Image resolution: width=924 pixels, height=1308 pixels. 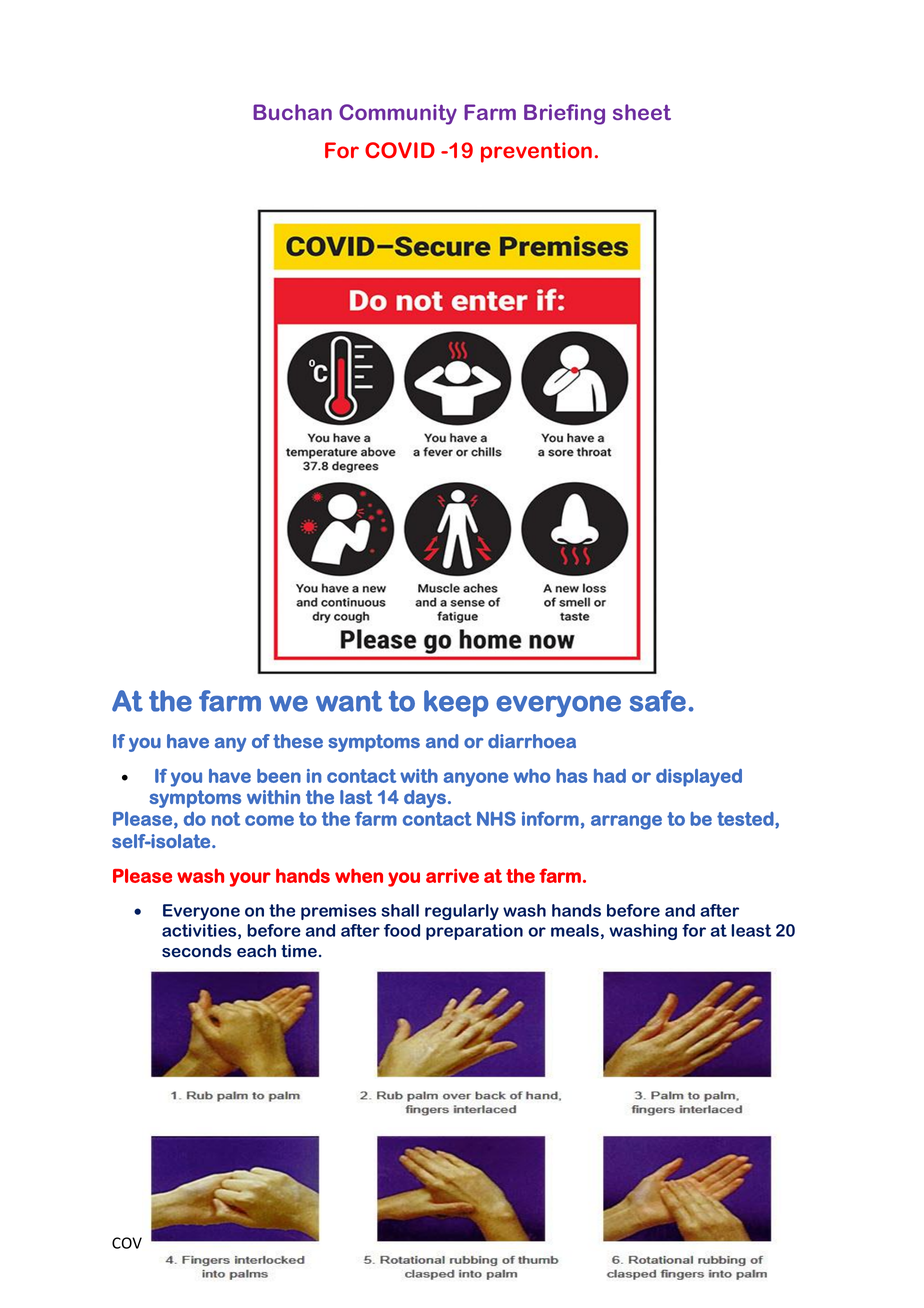 What do you see at coordinates (474, 932) in the page?
I see `preparation` at bounding box center [474, 932].
